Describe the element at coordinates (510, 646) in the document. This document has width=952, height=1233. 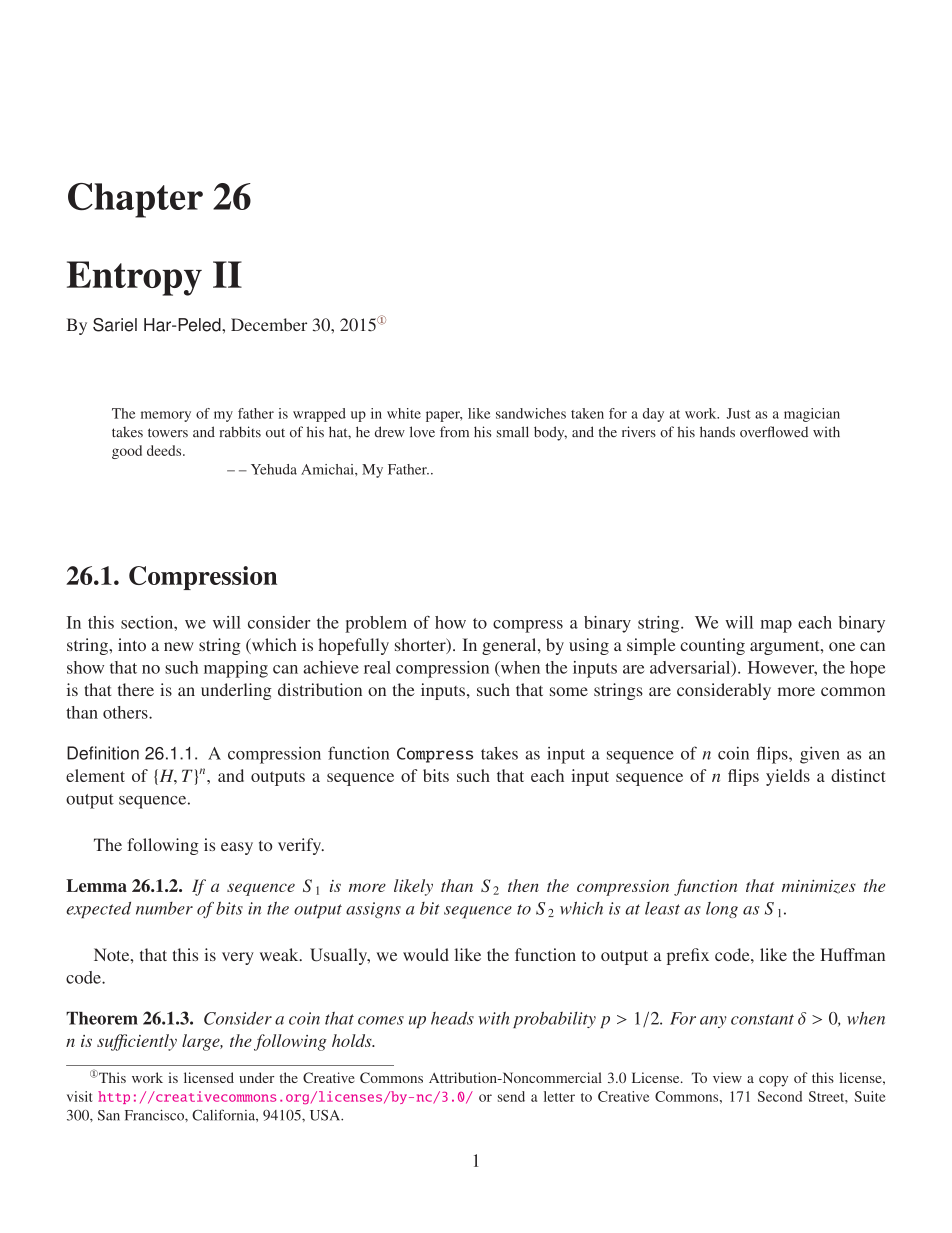
I see `general` at that location.
